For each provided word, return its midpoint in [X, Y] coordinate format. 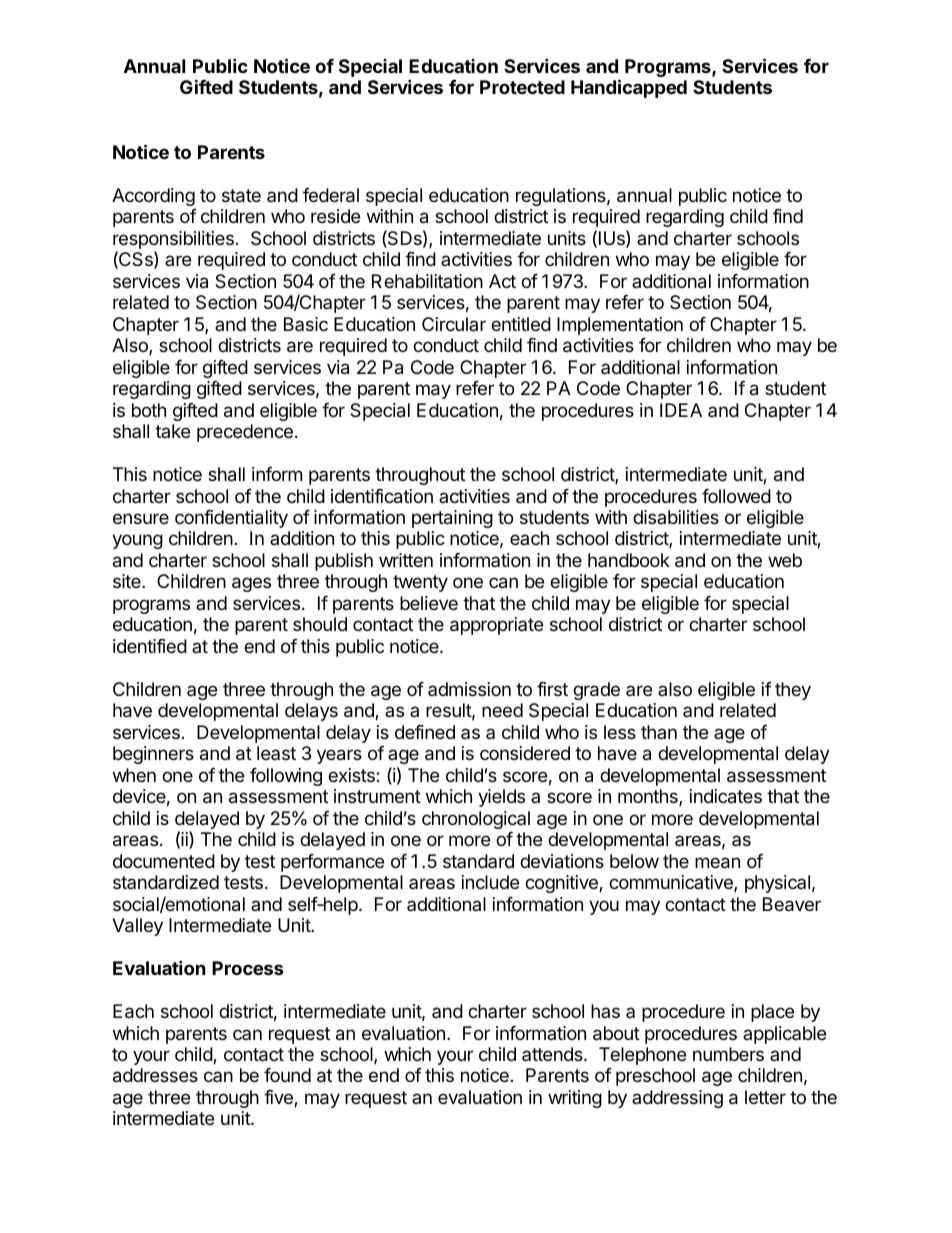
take [172, 431]
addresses [155, 1075]
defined [425, 732]
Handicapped [629, 88]
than [659, 732]
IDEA [681, 410]
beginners [153, 755]
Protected [522, 87]
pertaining [452, 519]
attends [553, 1054]
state [241, 196]
